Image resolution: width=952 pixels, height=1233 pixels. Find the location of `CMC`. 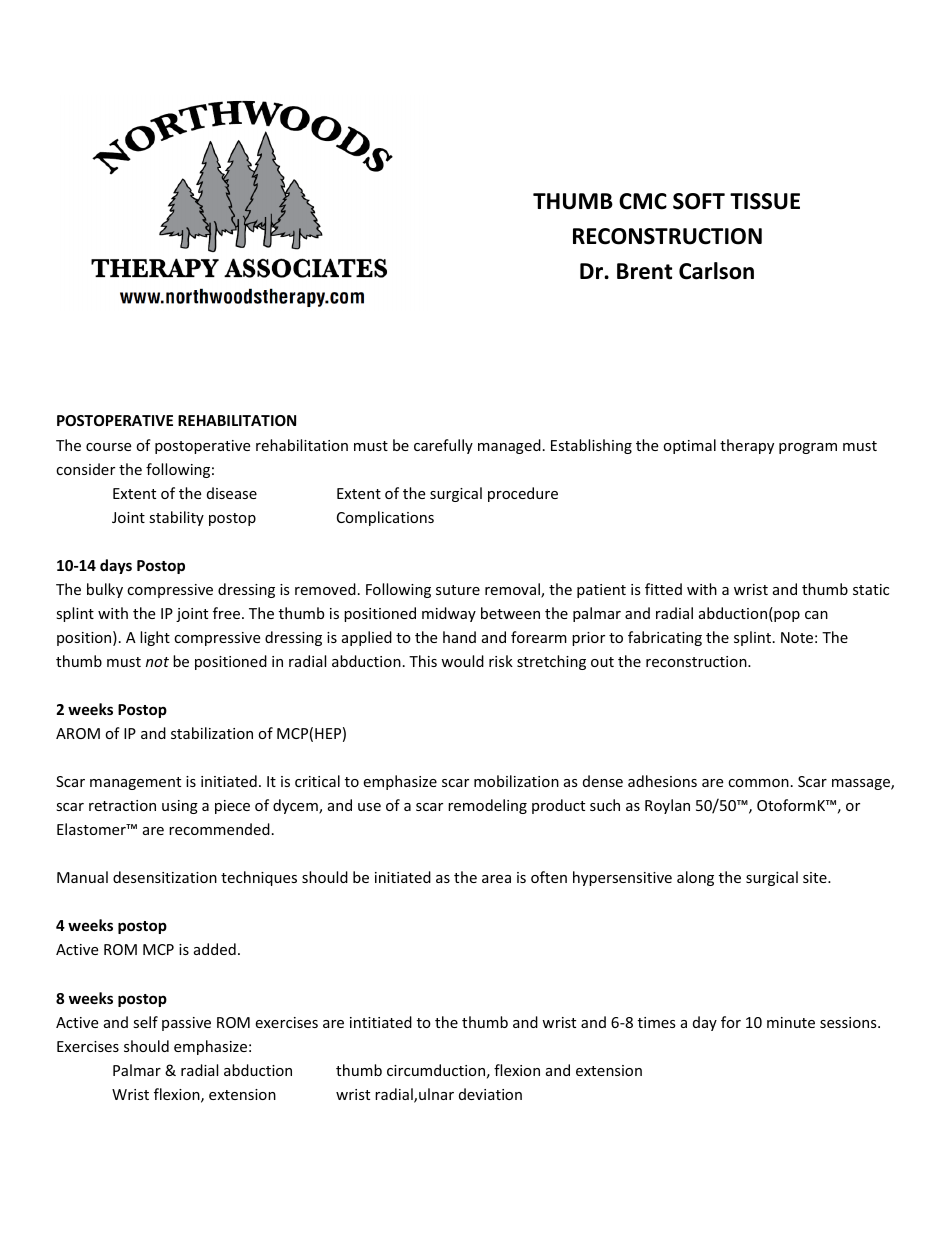

CMC is located at coordinates (643, 201).
